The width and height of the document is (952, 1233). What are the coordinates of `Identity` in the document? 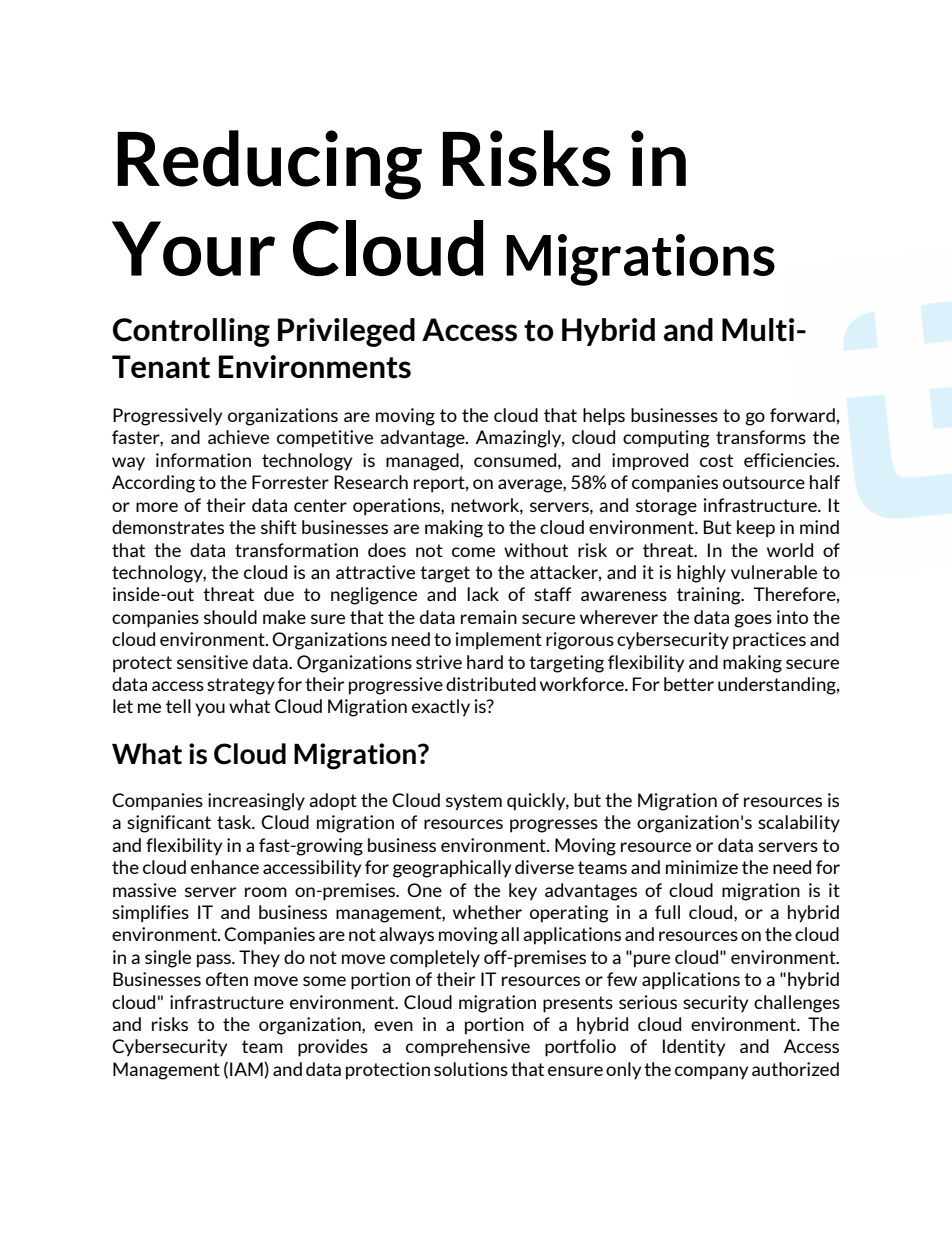 It's located at (694, 1047).
